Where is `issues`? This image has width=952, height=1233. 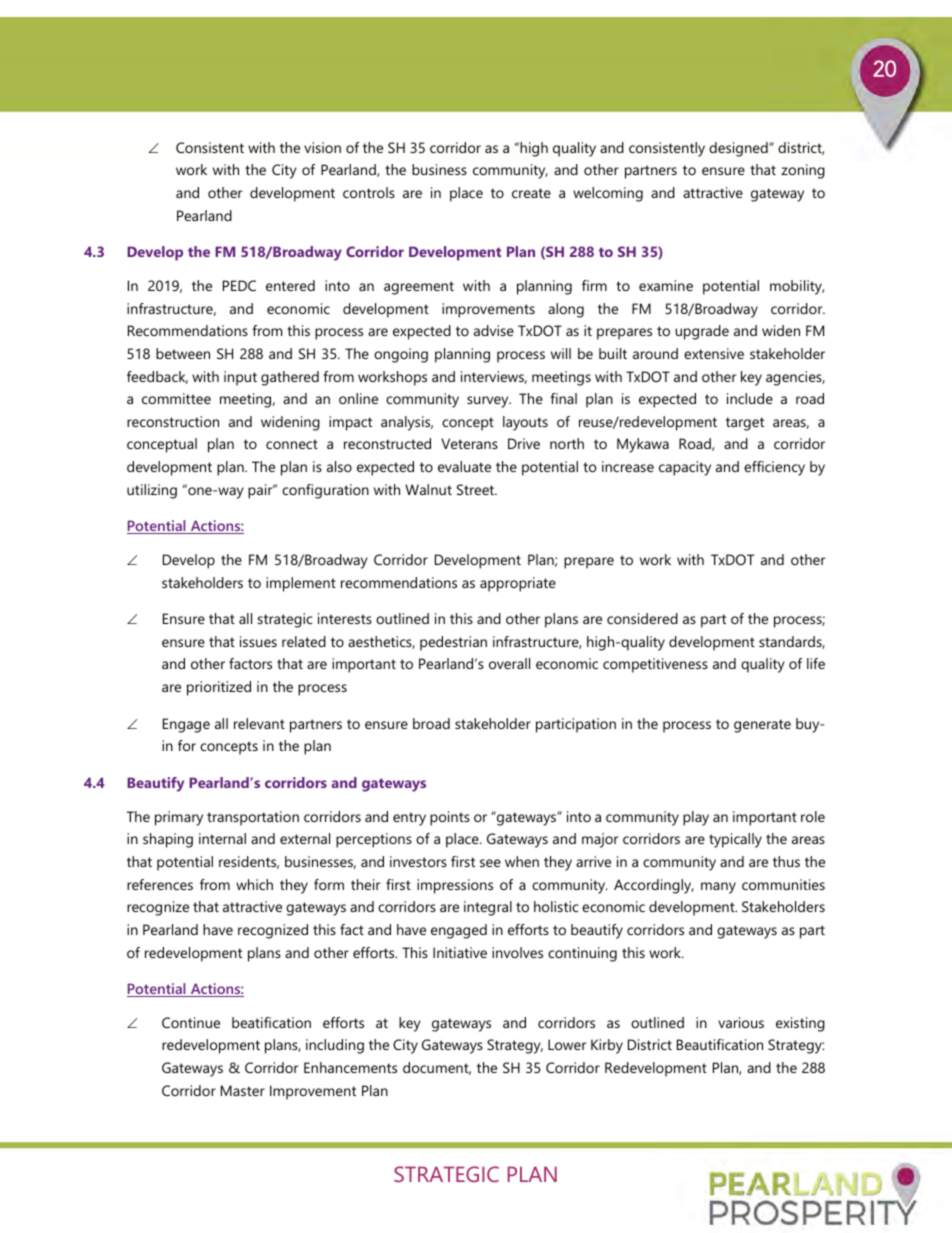
issues is located at coordinates (258, 641).
